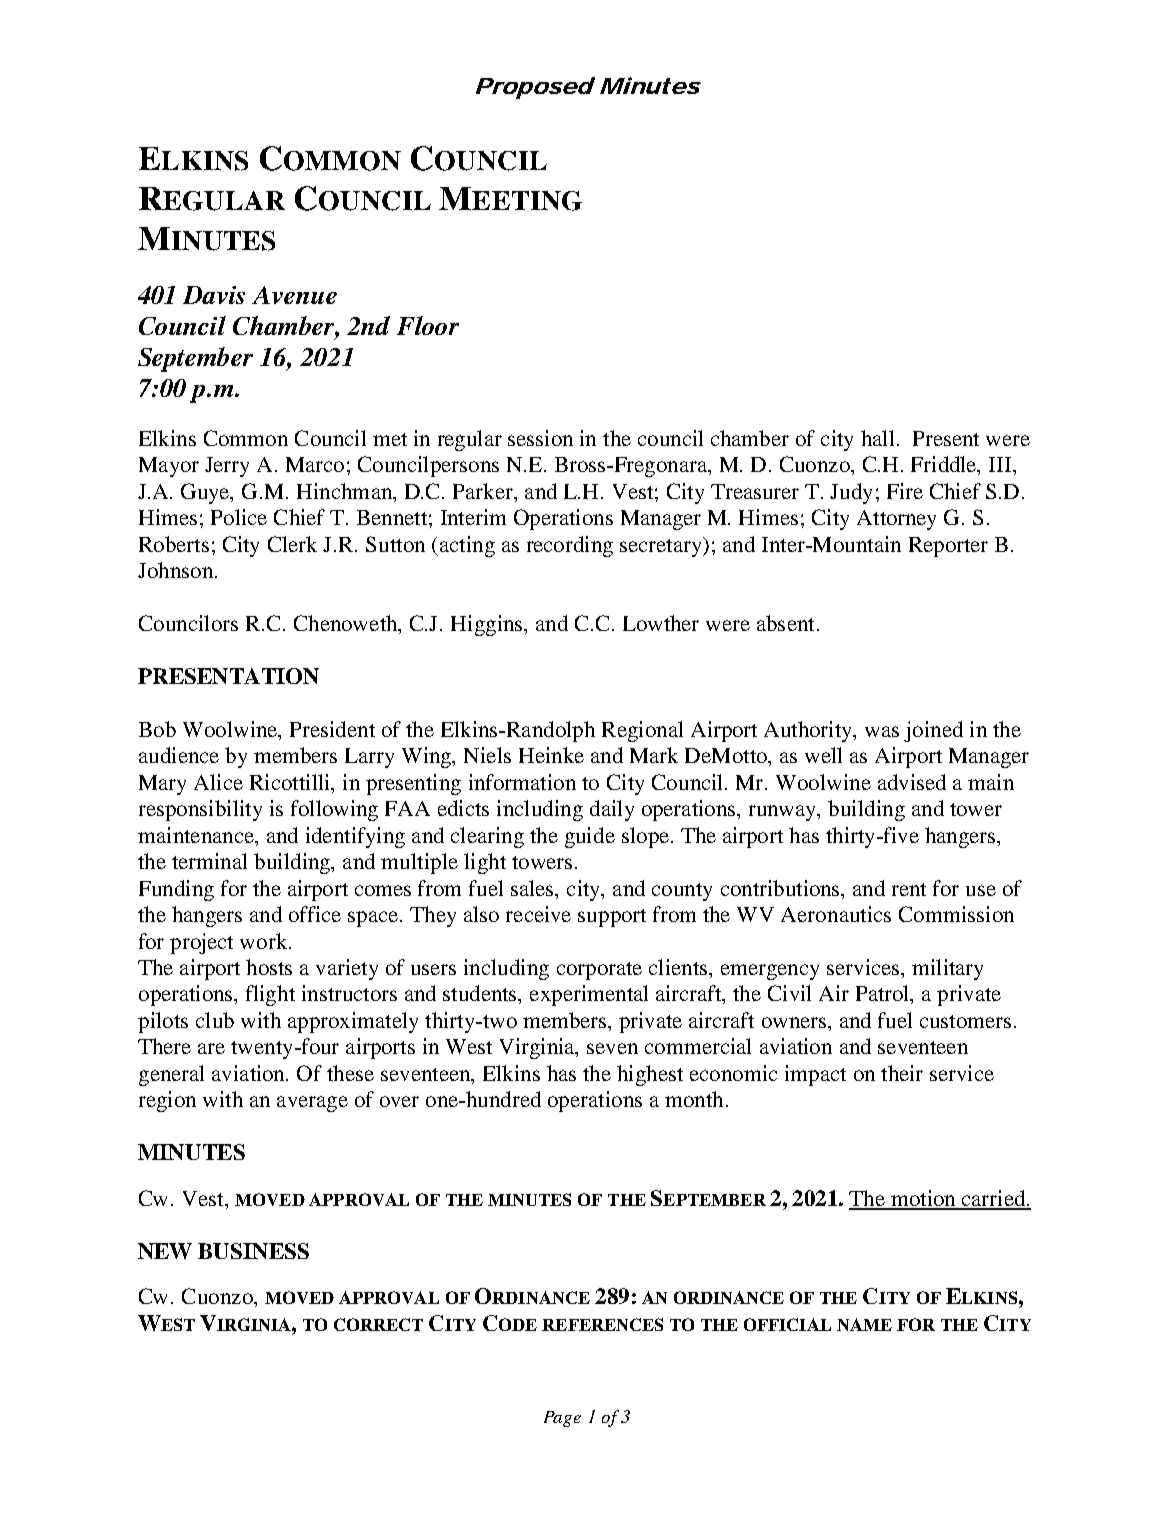 This screenshot has height=1518, width=1173. Describe the element at coordinates (570, 546) in the screenshot. I see `recording` at that location.
